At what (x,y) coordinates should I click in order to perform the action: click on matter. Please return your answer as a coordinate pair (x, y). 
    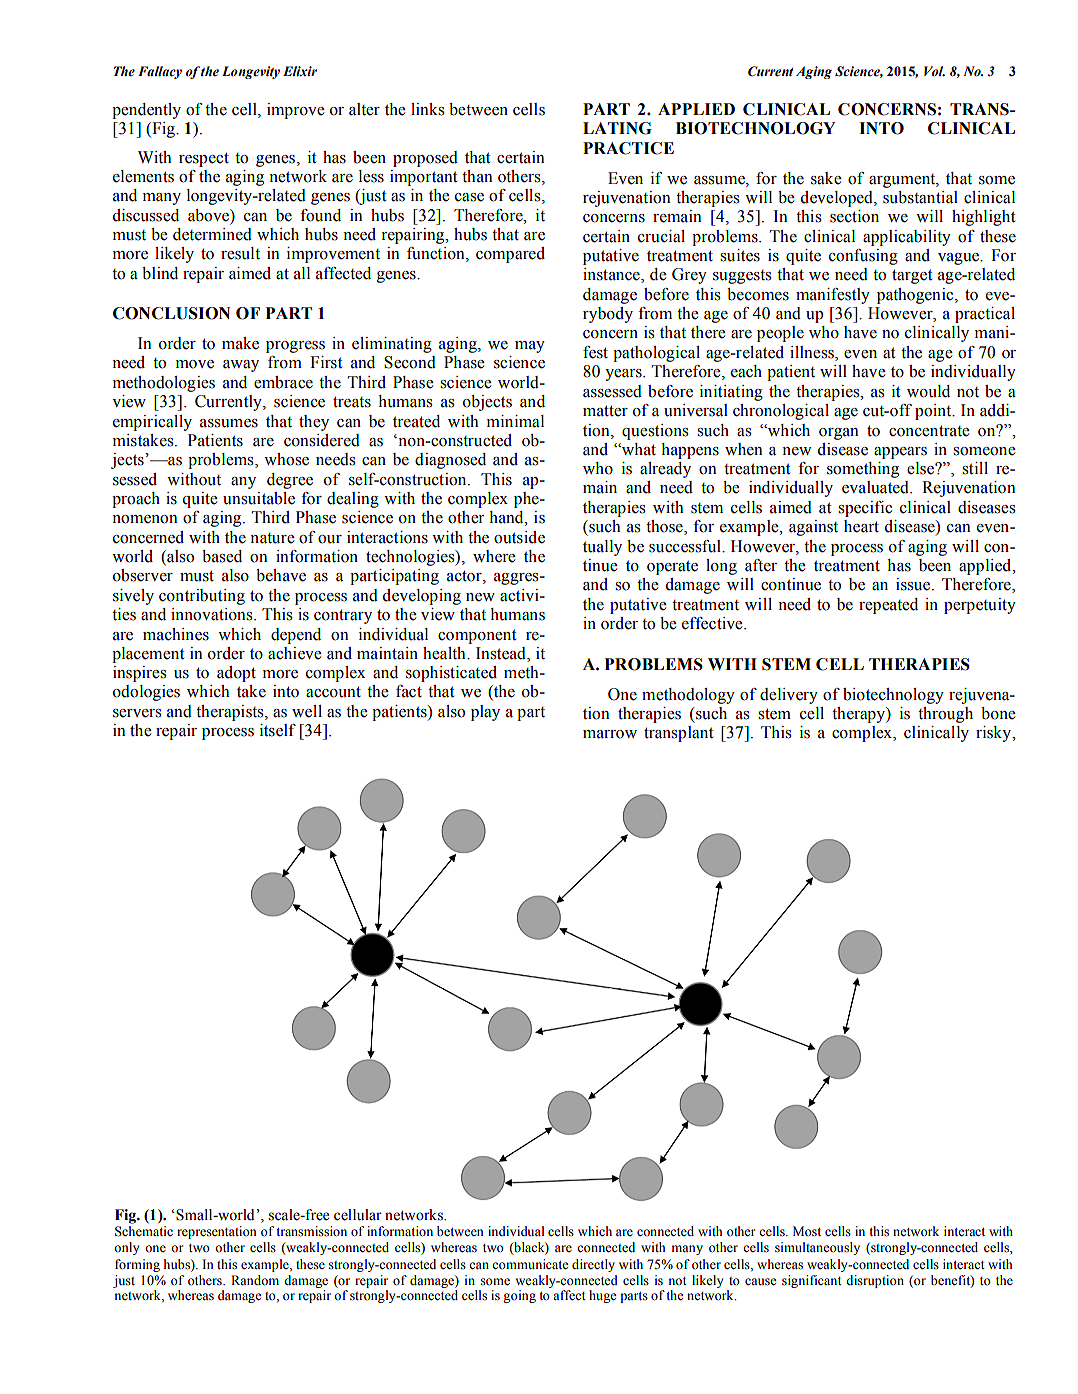
    Looking at the image, I should click on (605, 411).
